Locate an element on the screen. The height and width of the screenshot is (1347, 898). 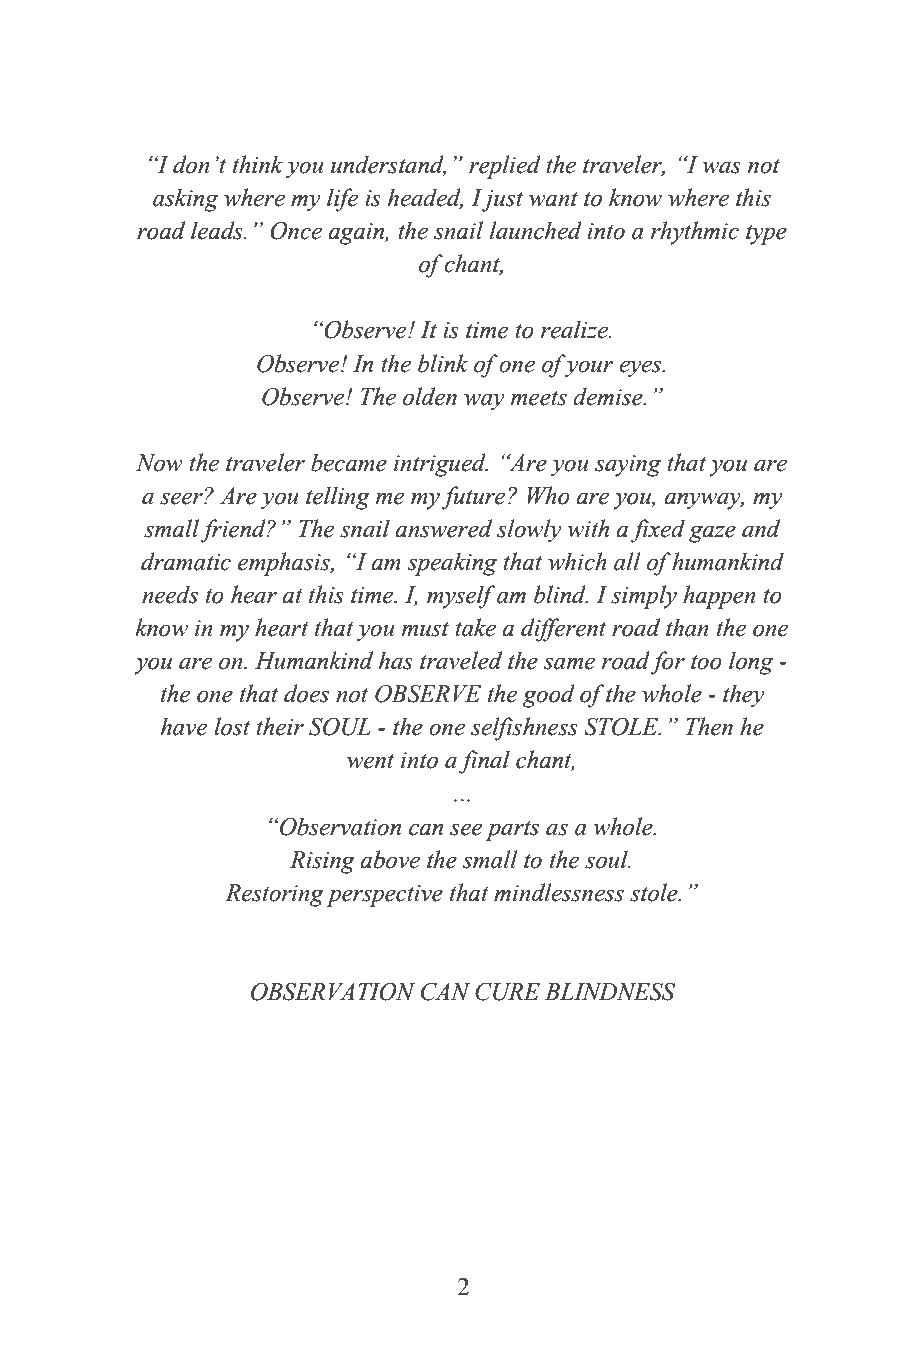
intrigued is located at coordinates (441, 465).
